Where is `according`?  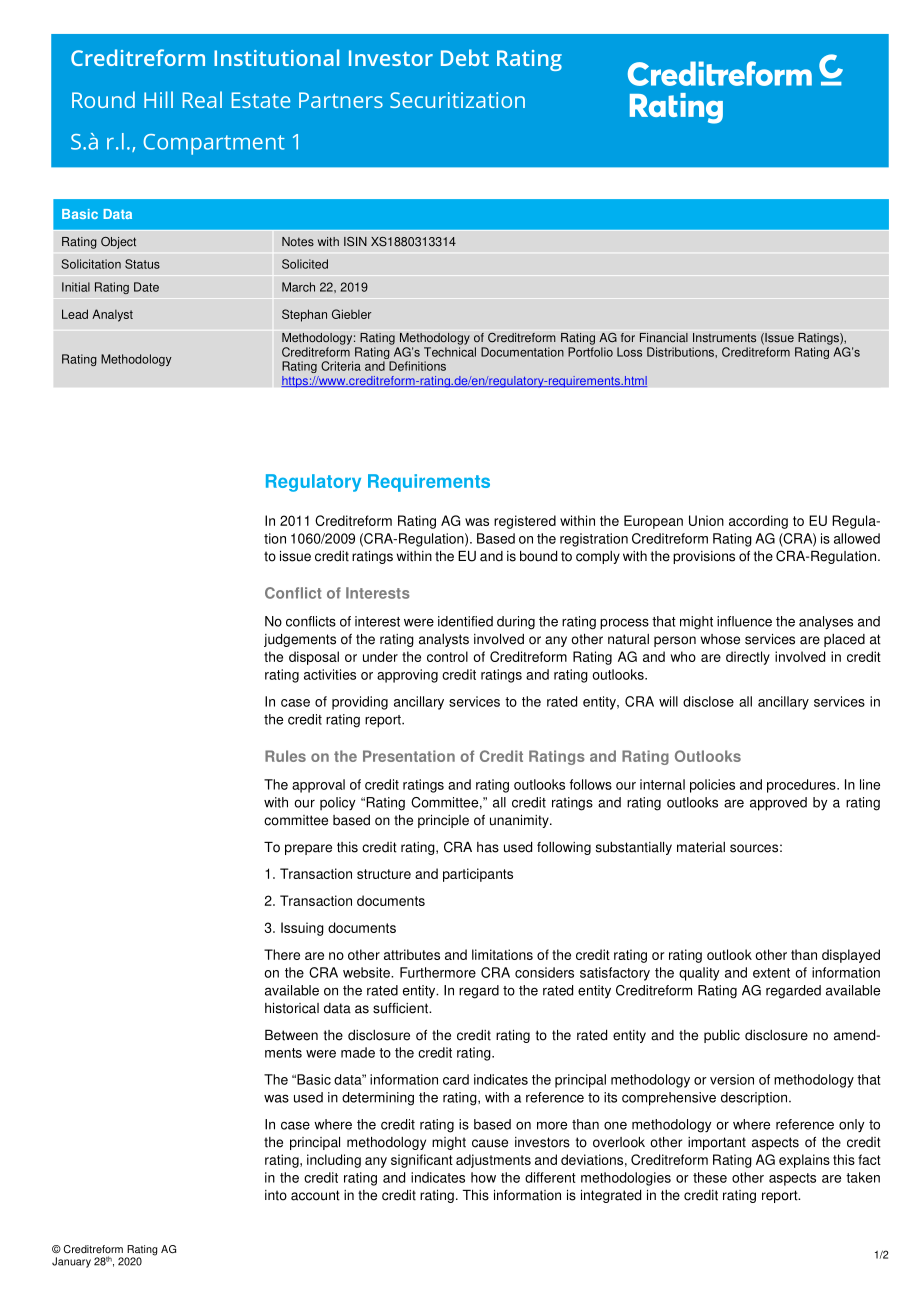
according is located at coordinates (758, 522).
